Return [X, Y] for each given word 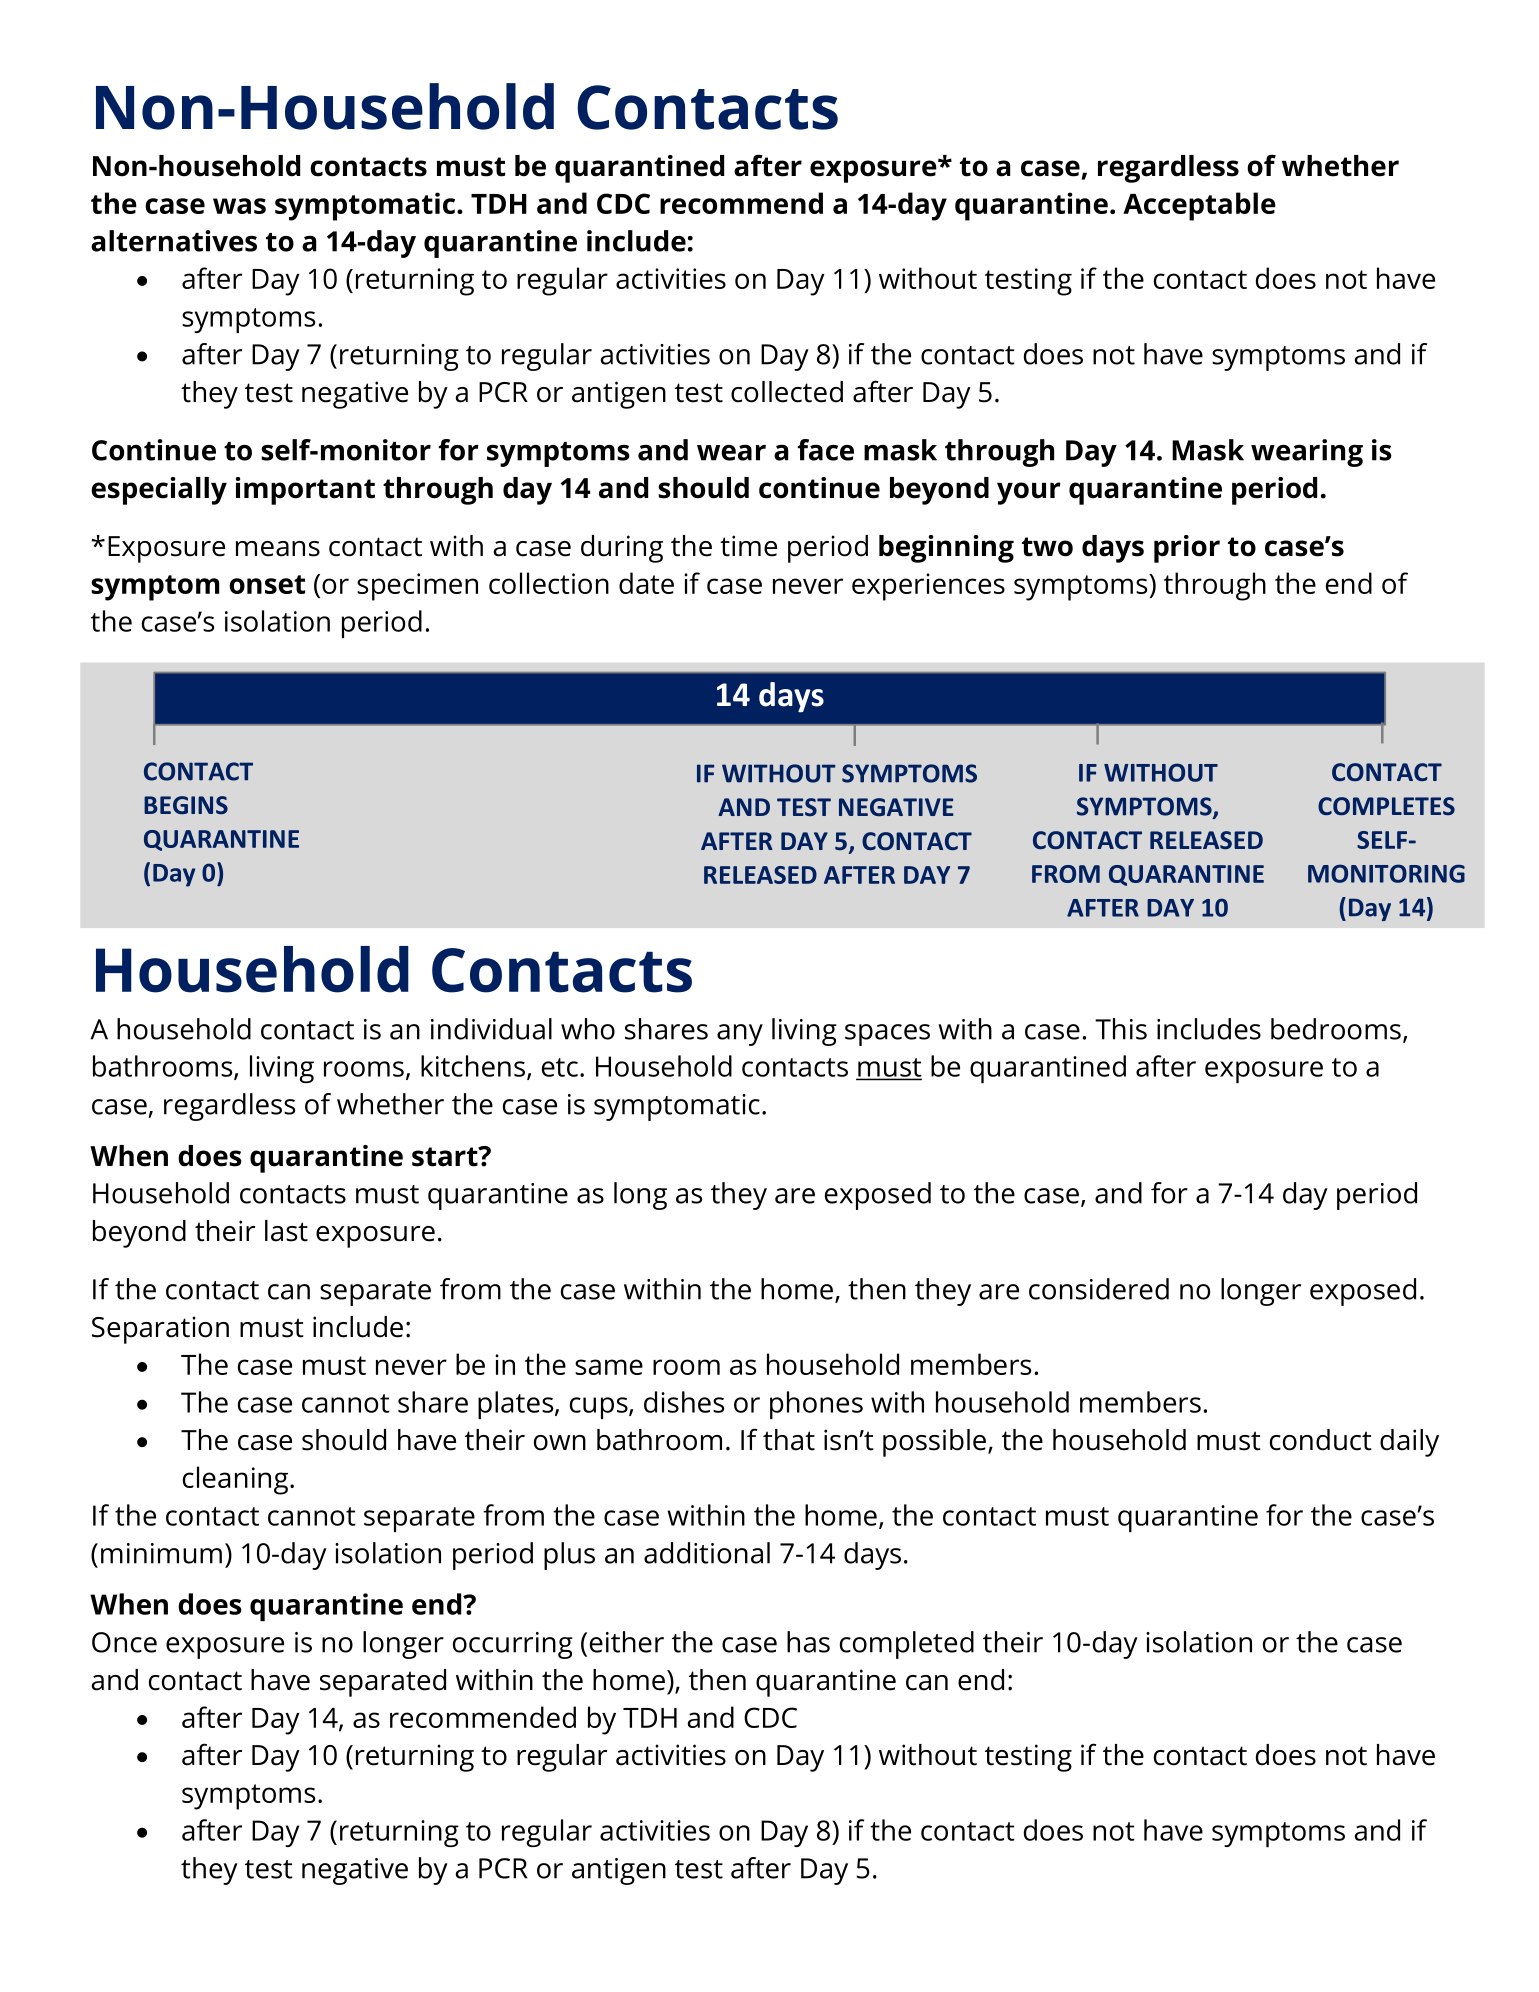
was [239, 206]
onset [267, 584]
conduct [1321, 1440]
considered [1099, 1289]
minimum [161, 1553]
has [808, 1642]
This [1121, 1029]
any [740, 1035]
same [609, 1367]
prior [1187, 549]
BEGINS [186, 805]
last [286, 1231]
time [748, 546]
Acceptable [1199, 206]
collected [787, 392]
